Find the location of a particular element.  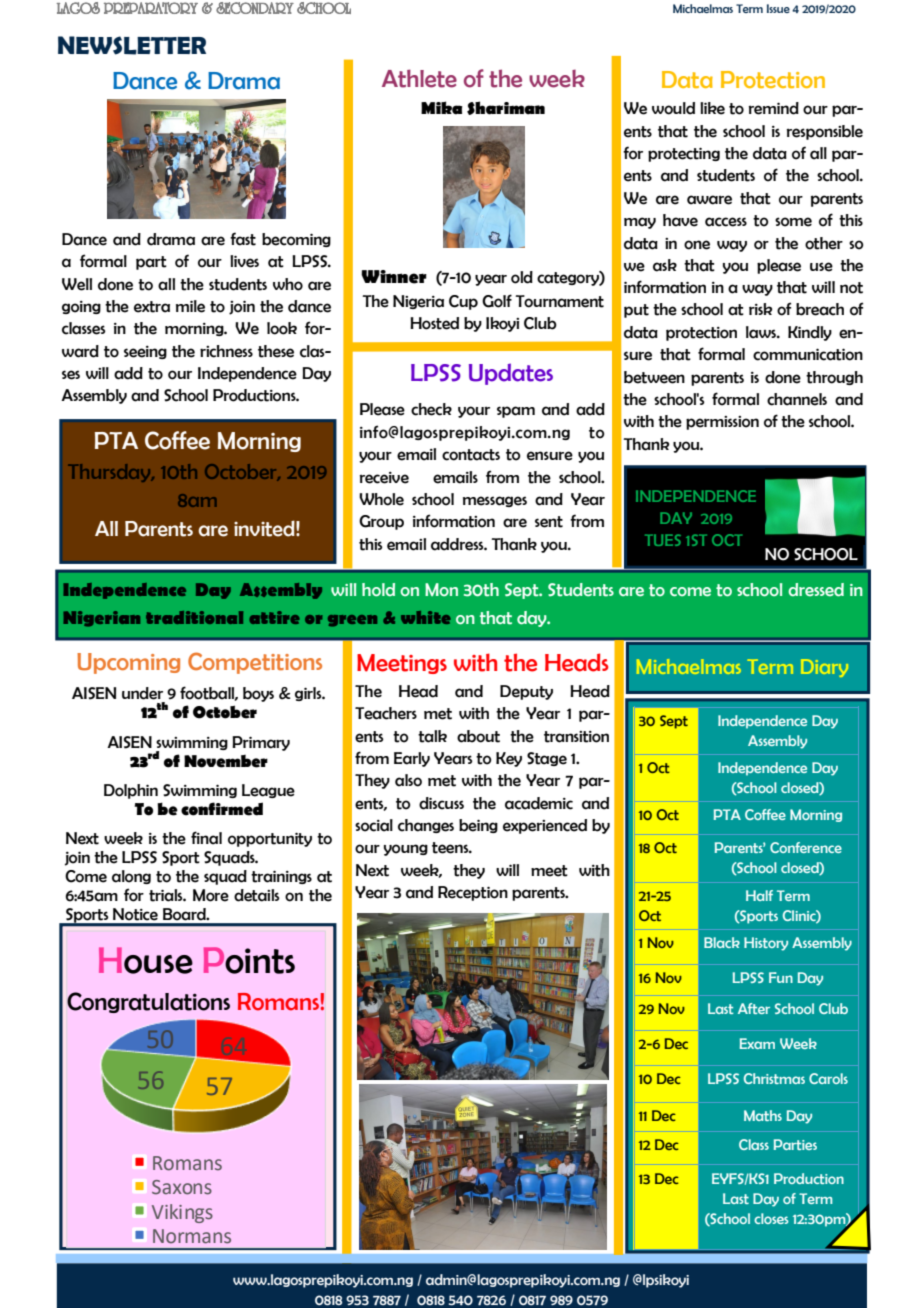

NEWSLETTER is located at coordinates (132, 45).
